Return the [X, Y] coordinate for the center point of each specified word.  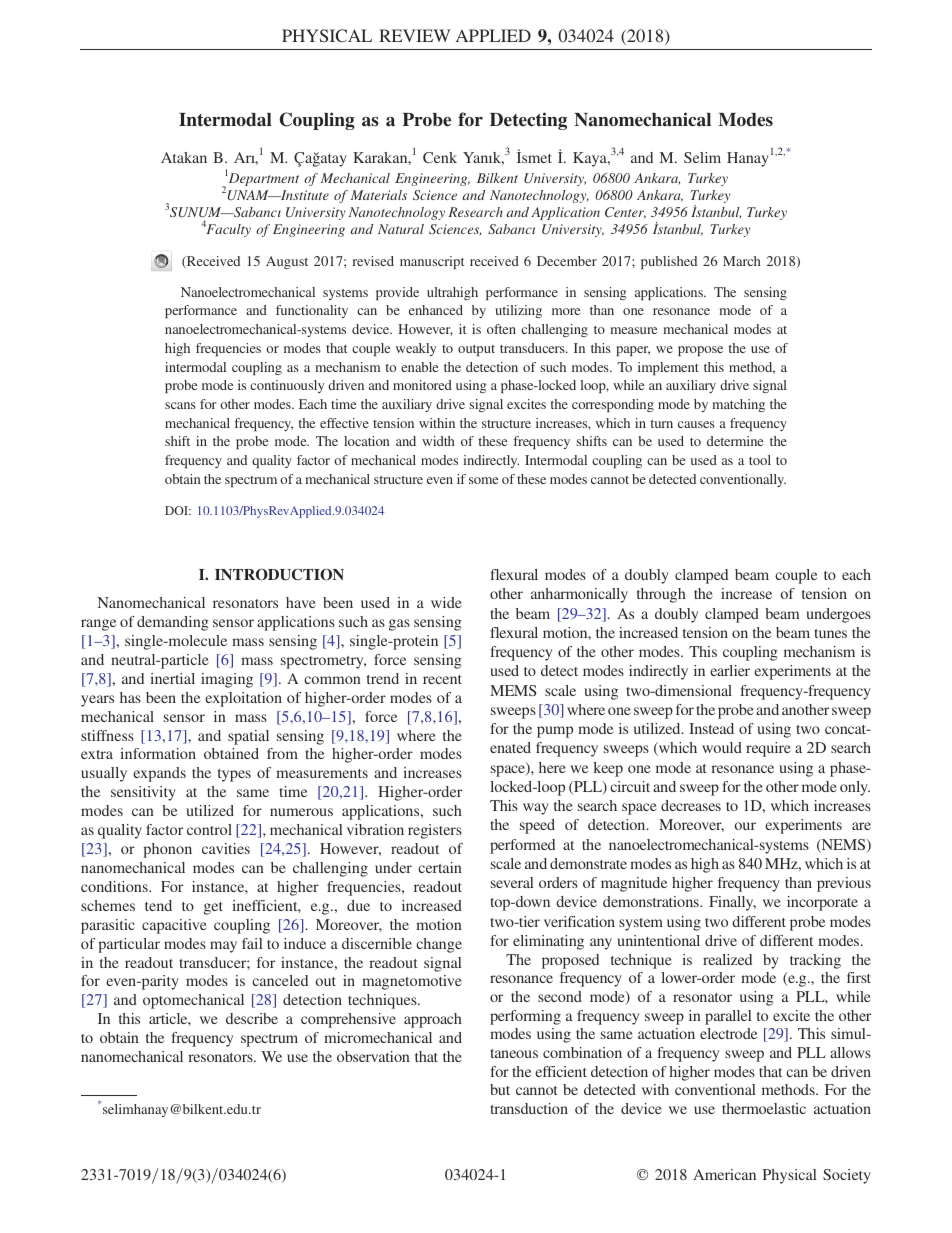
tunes [830, 633]
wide [446, 602]
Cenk [440, 157]
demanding [173, 623]
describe [252, 1018]
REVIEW [415, 35]
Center [625, 213]
